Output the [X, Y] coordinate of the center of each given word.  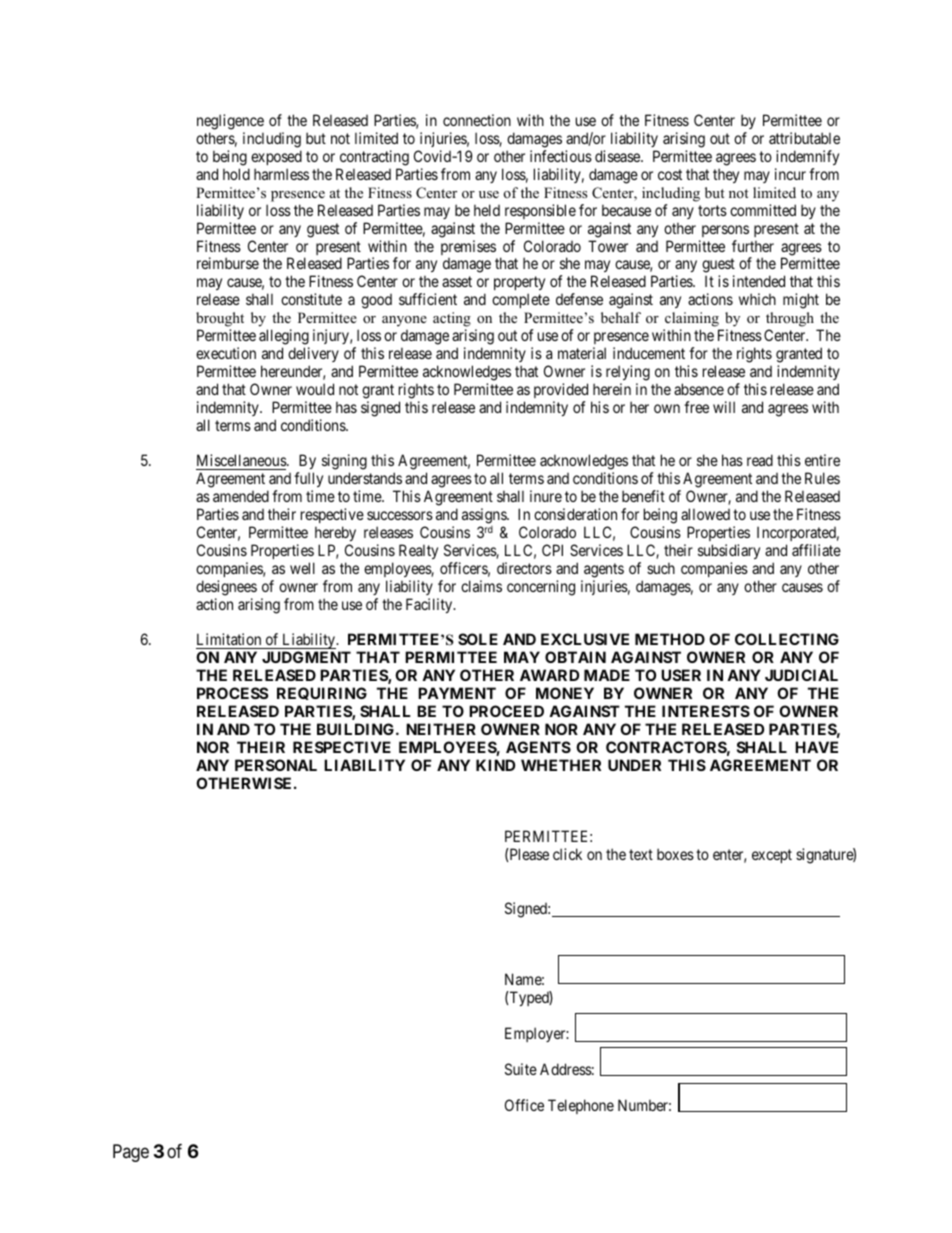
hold [236, 174]
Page [131, 1153]
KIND [495, 765]
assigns [485, 516]
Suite [521, 1069]
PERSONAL [276, 765]
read [760, 460]
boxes [675, 854]
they [726, 175]
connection [477, 120]
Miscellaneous [242, 462]
